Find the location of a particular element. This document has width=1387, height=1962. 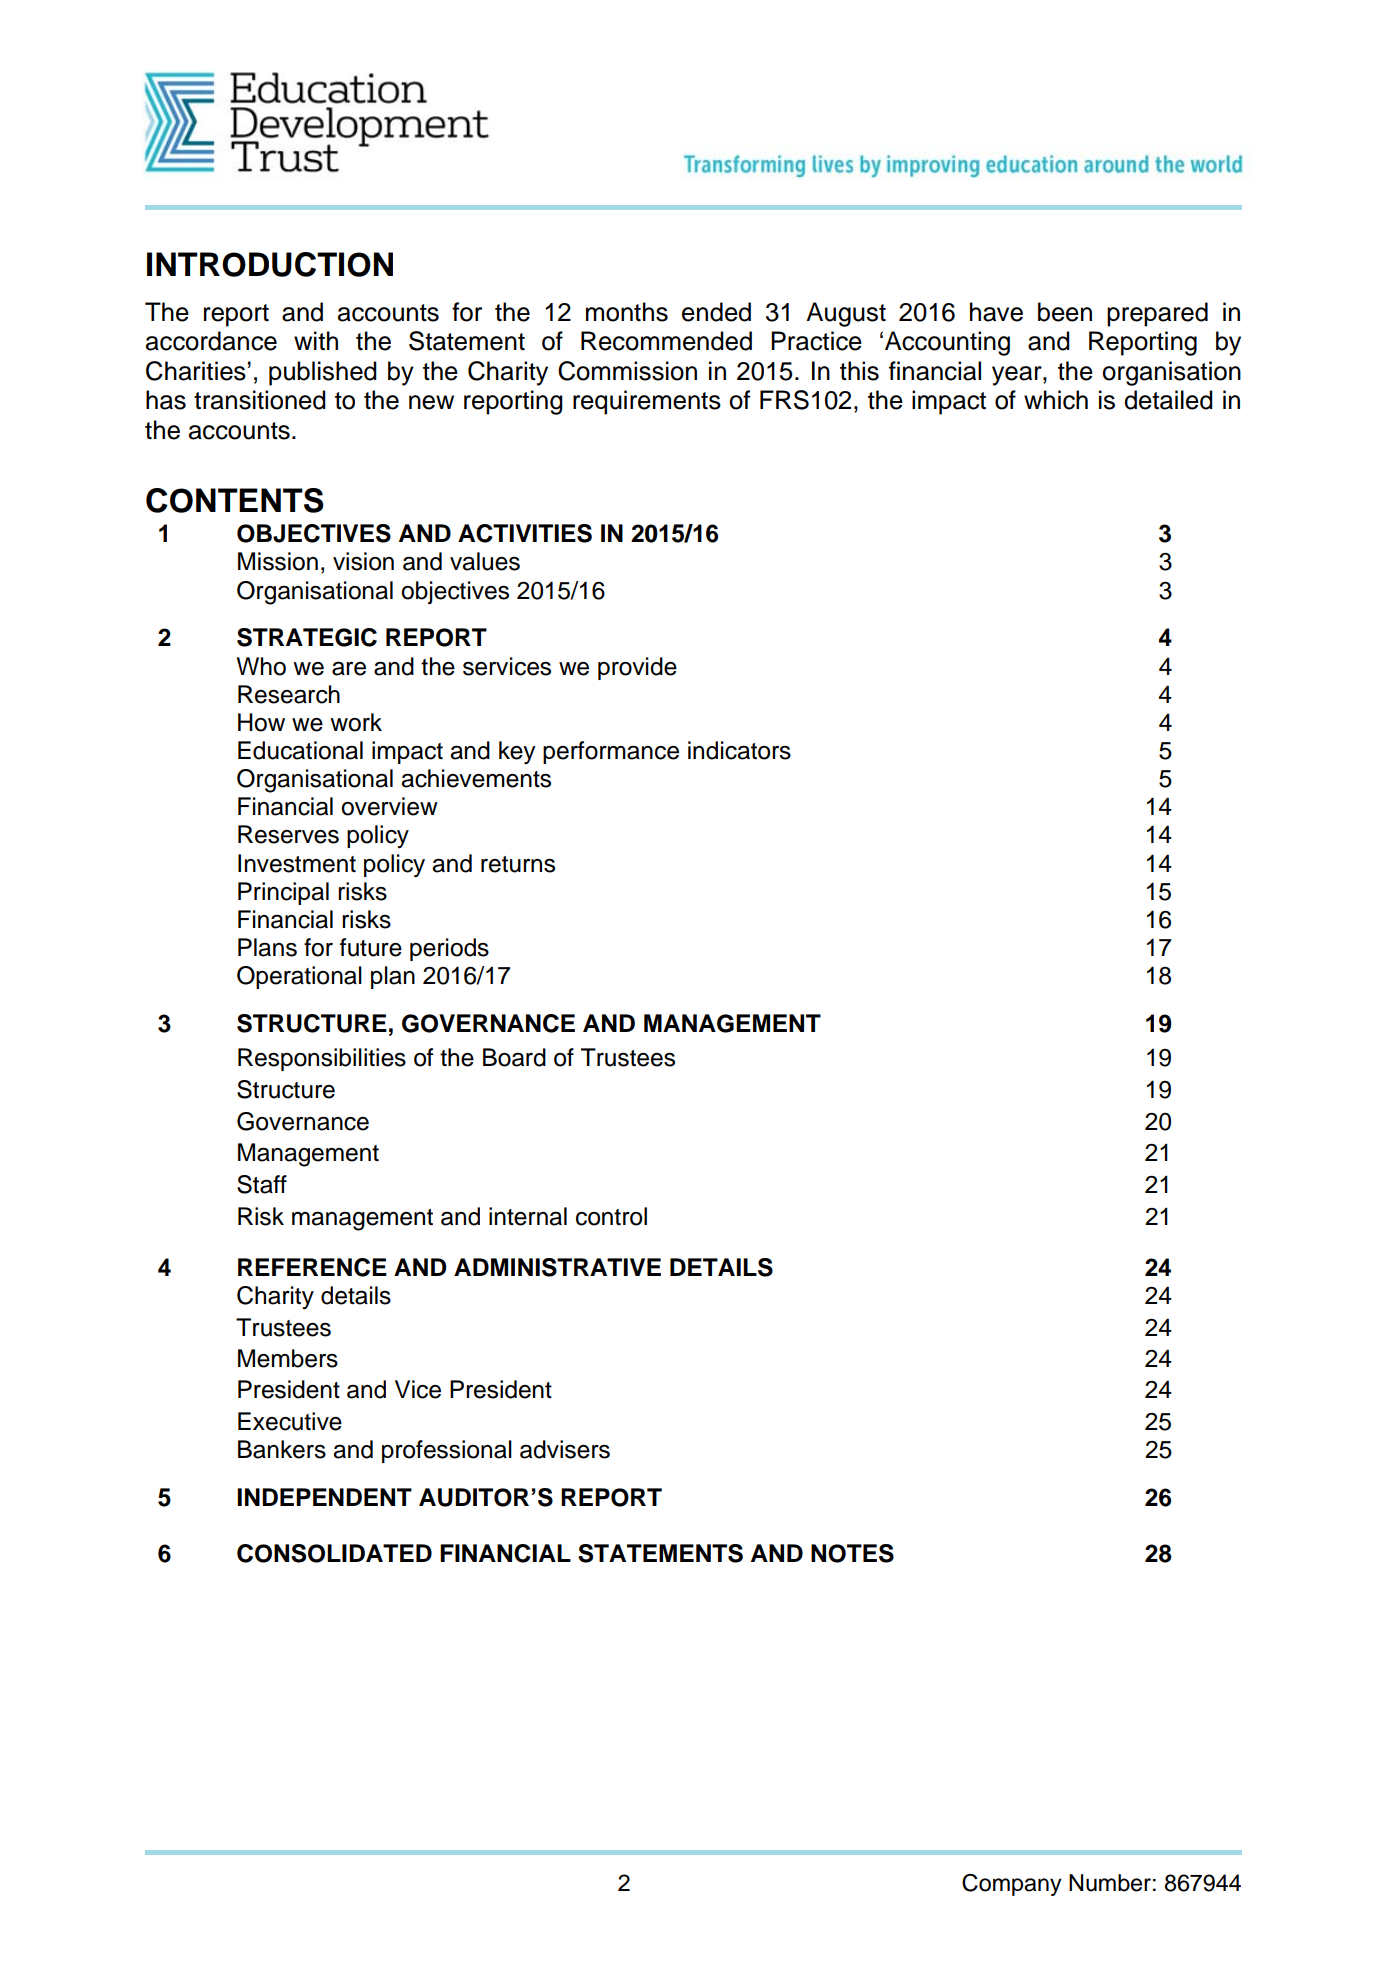

control is located at coordinates (611, 1216).
